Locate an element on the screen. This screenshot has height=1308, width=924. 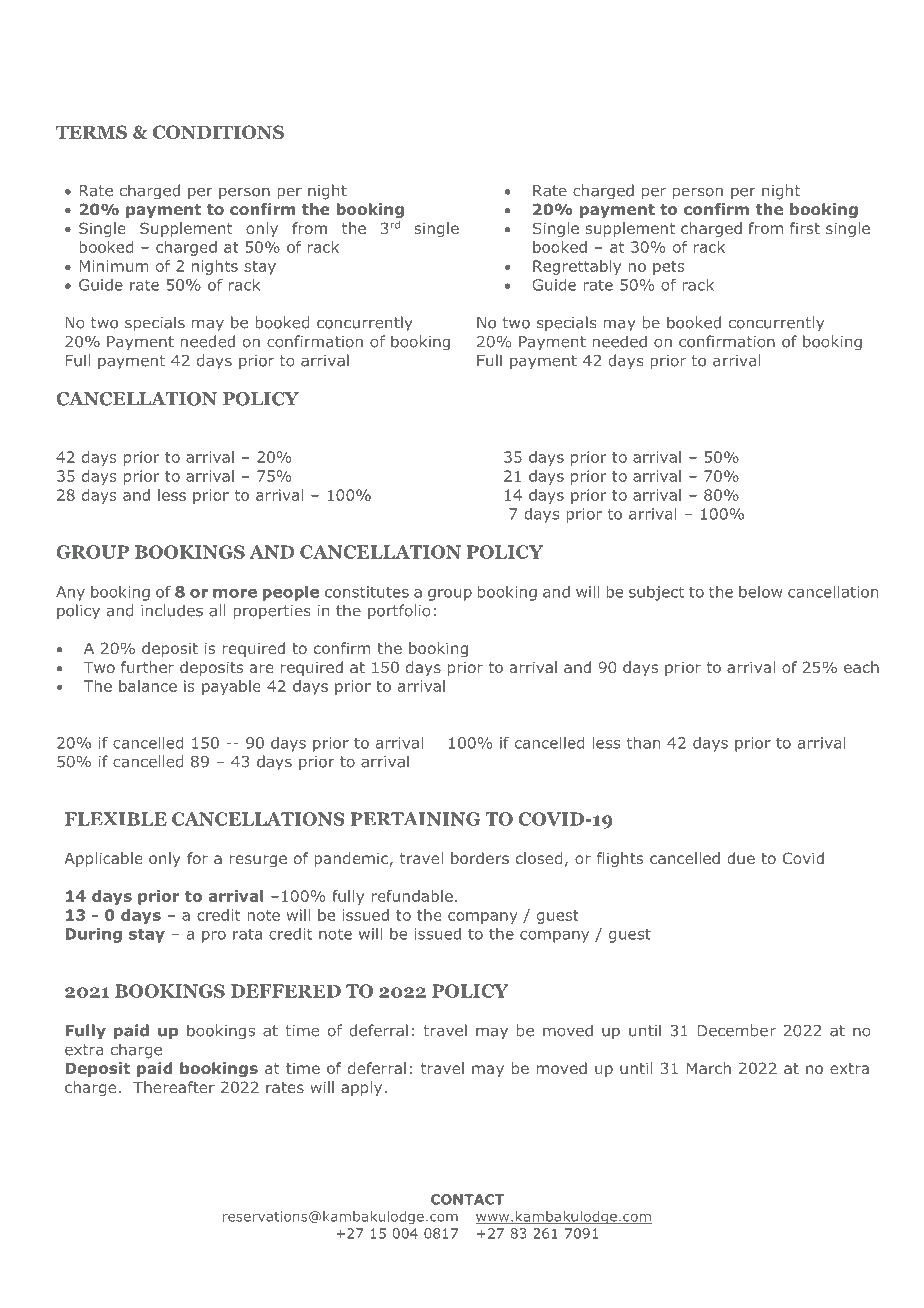
CONDITIONS is located at coordinates (218, 132).
